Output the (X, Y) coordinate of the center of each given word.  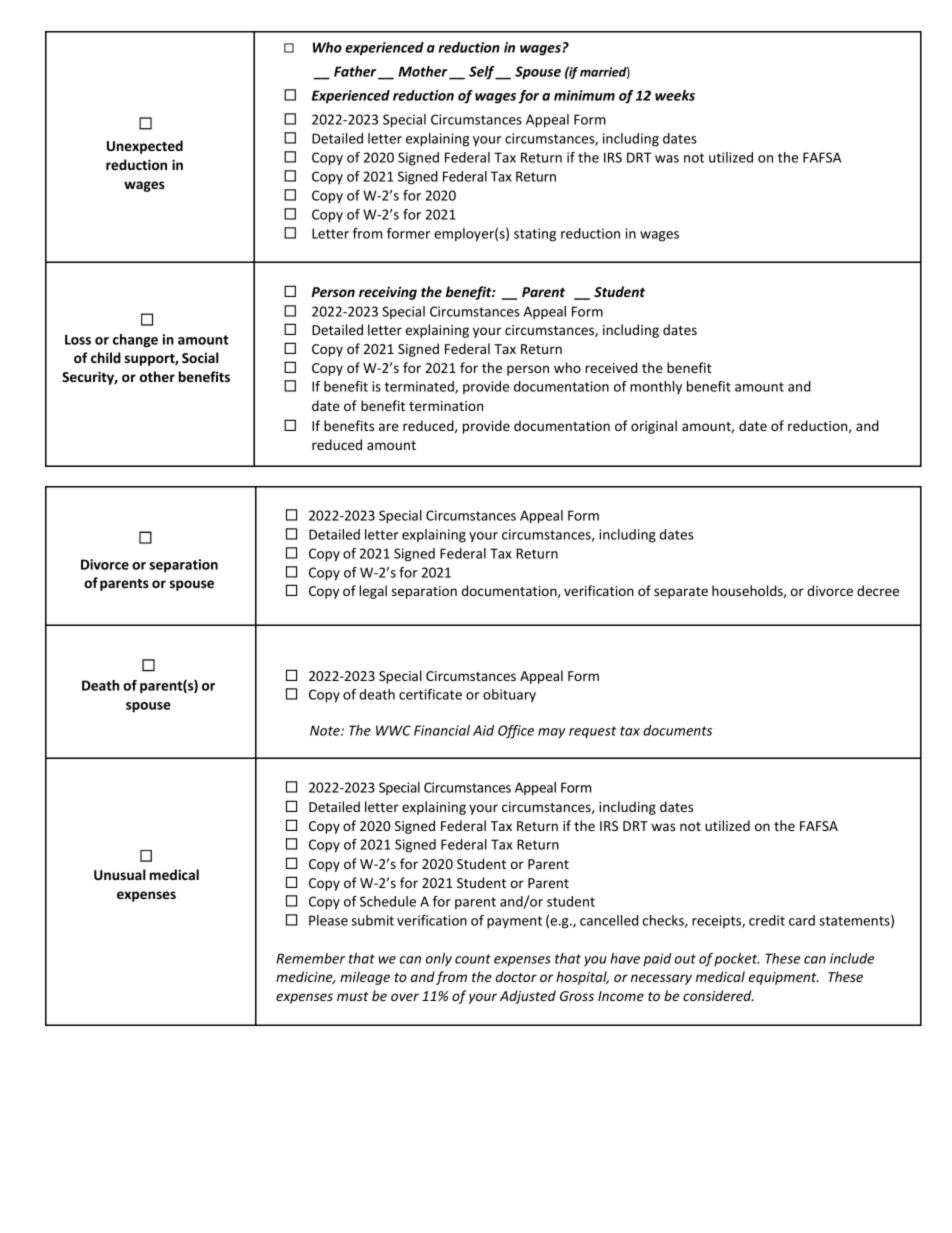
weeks (675, 95)
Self (483, 73)
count (473, 959)
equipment (784, 978)
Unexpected (145, 147)
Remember (310, 958)
